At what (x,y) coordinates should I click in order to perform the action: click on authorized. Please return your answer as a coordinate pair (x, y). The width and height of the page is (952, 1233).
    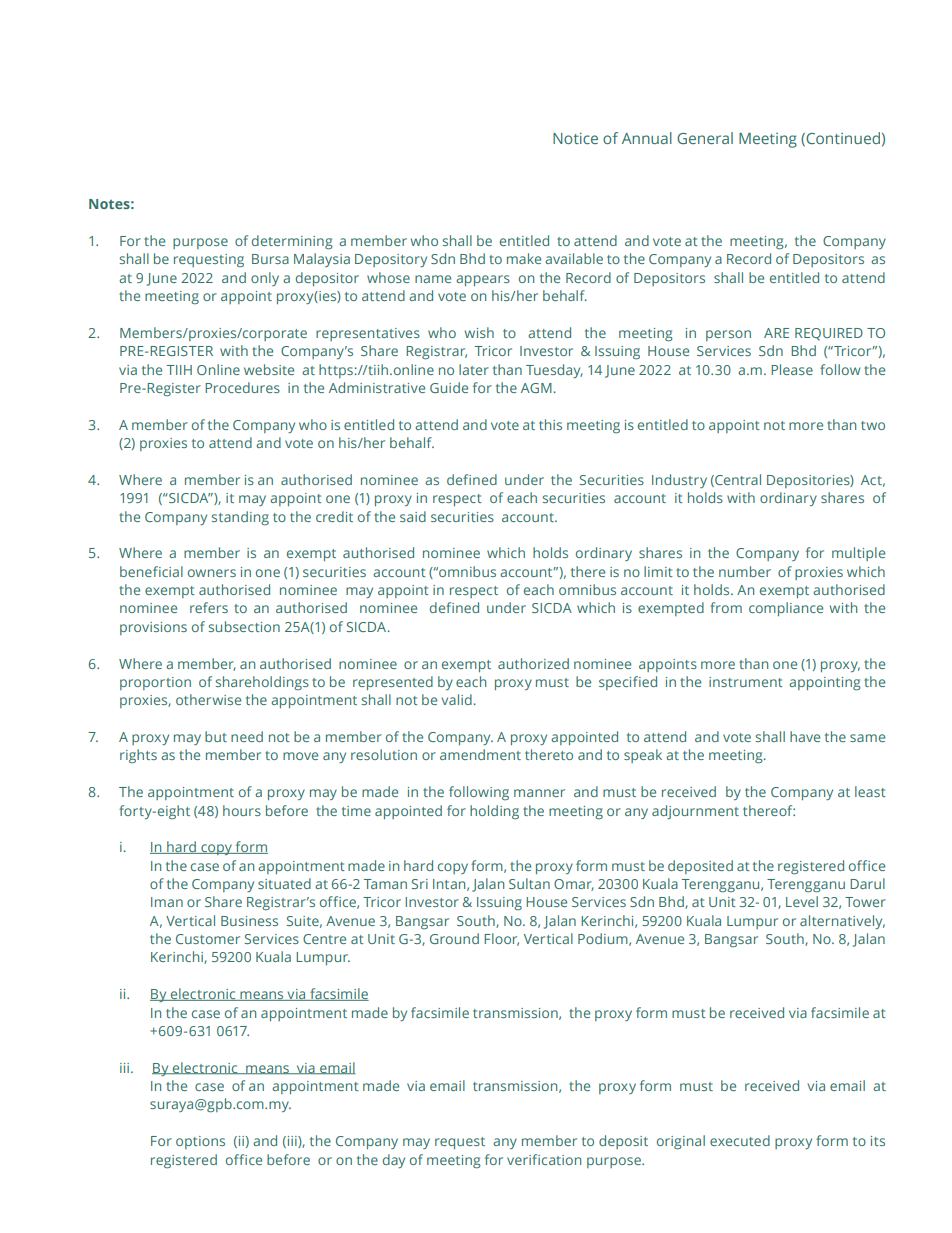
    Looking at the image, I should click on (533, 663).
